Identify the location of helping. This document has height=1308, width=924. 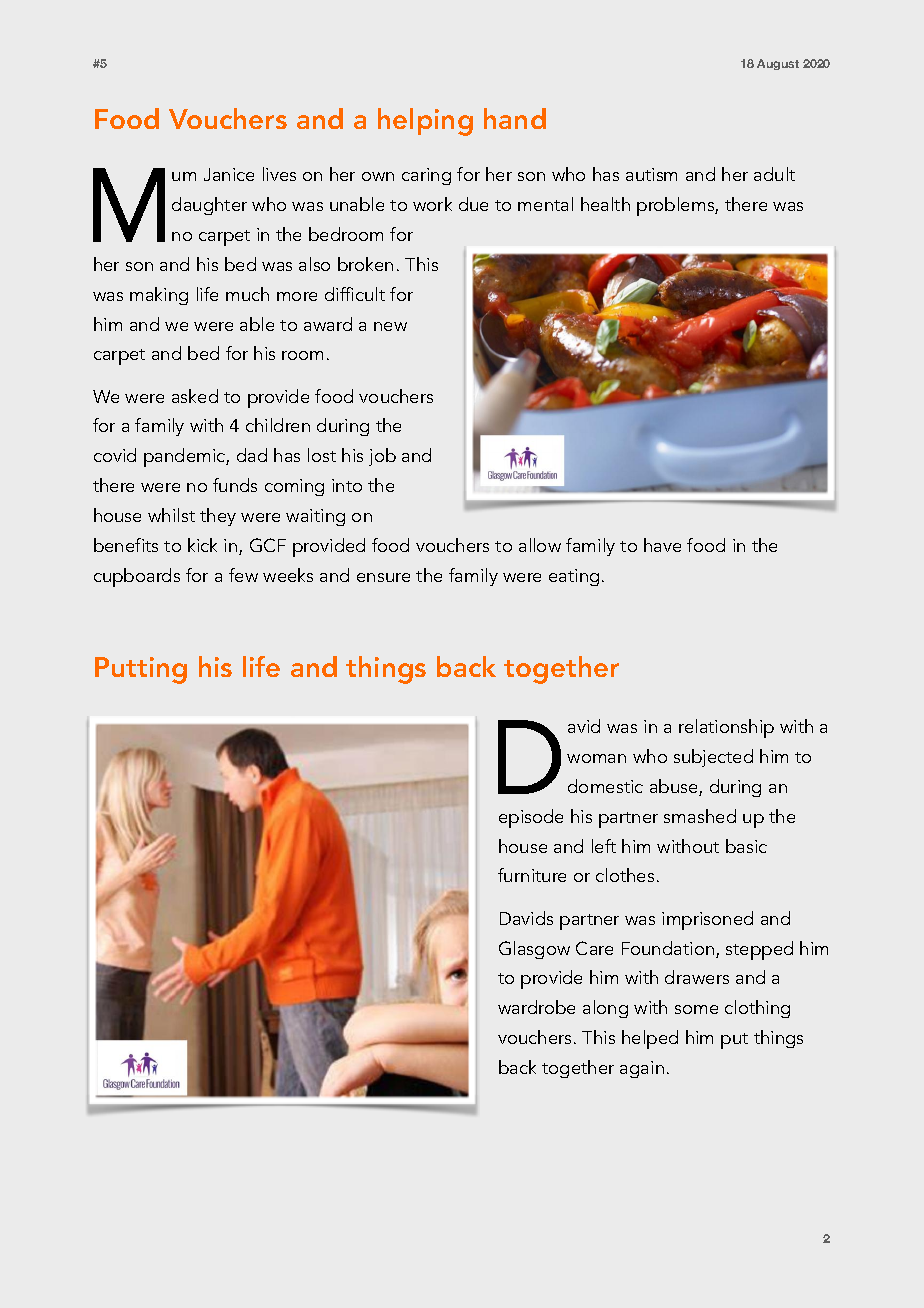
(425, 122).
